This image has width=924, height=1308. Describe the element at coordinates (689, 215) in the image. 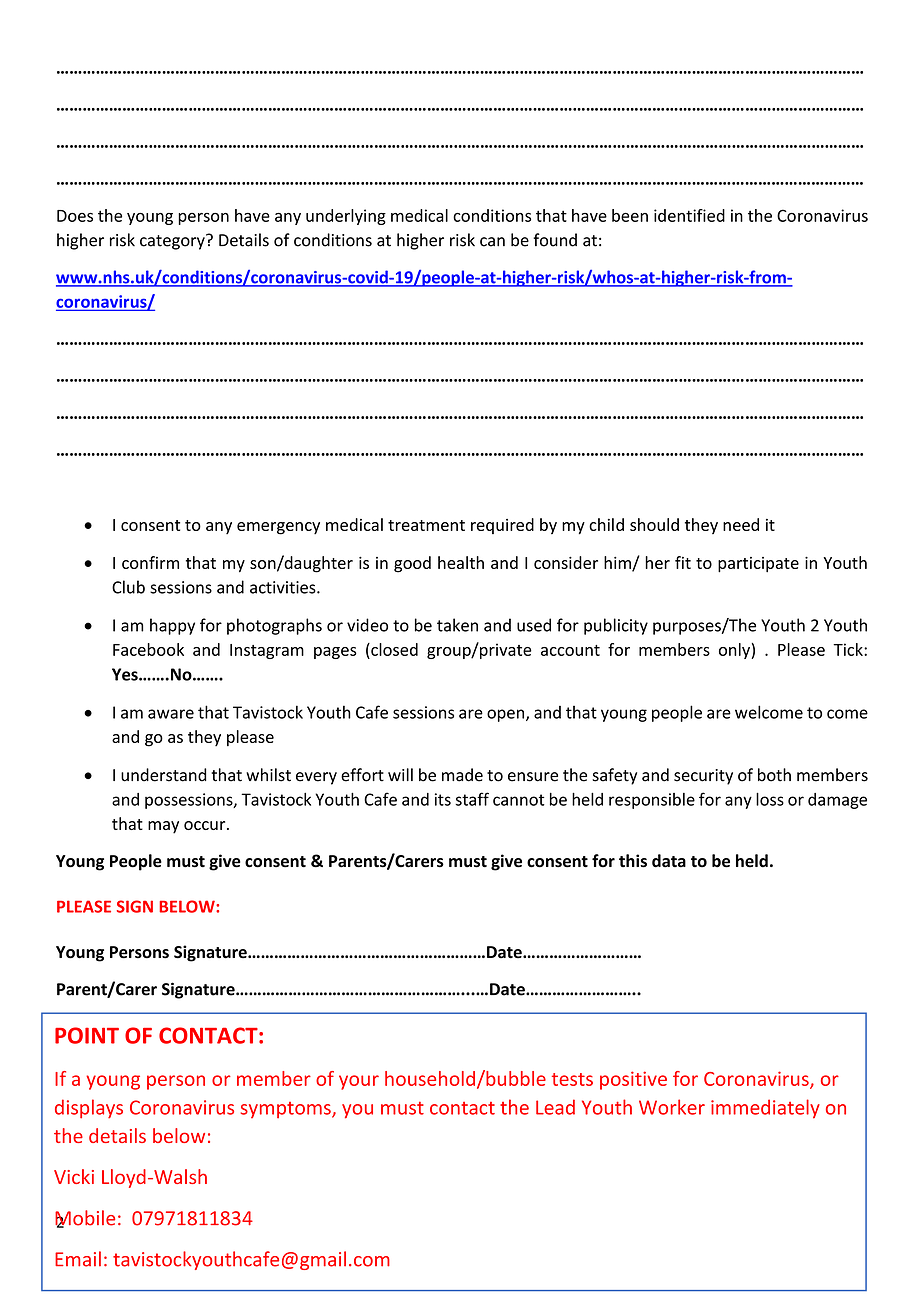

I see `identified` at that location.
